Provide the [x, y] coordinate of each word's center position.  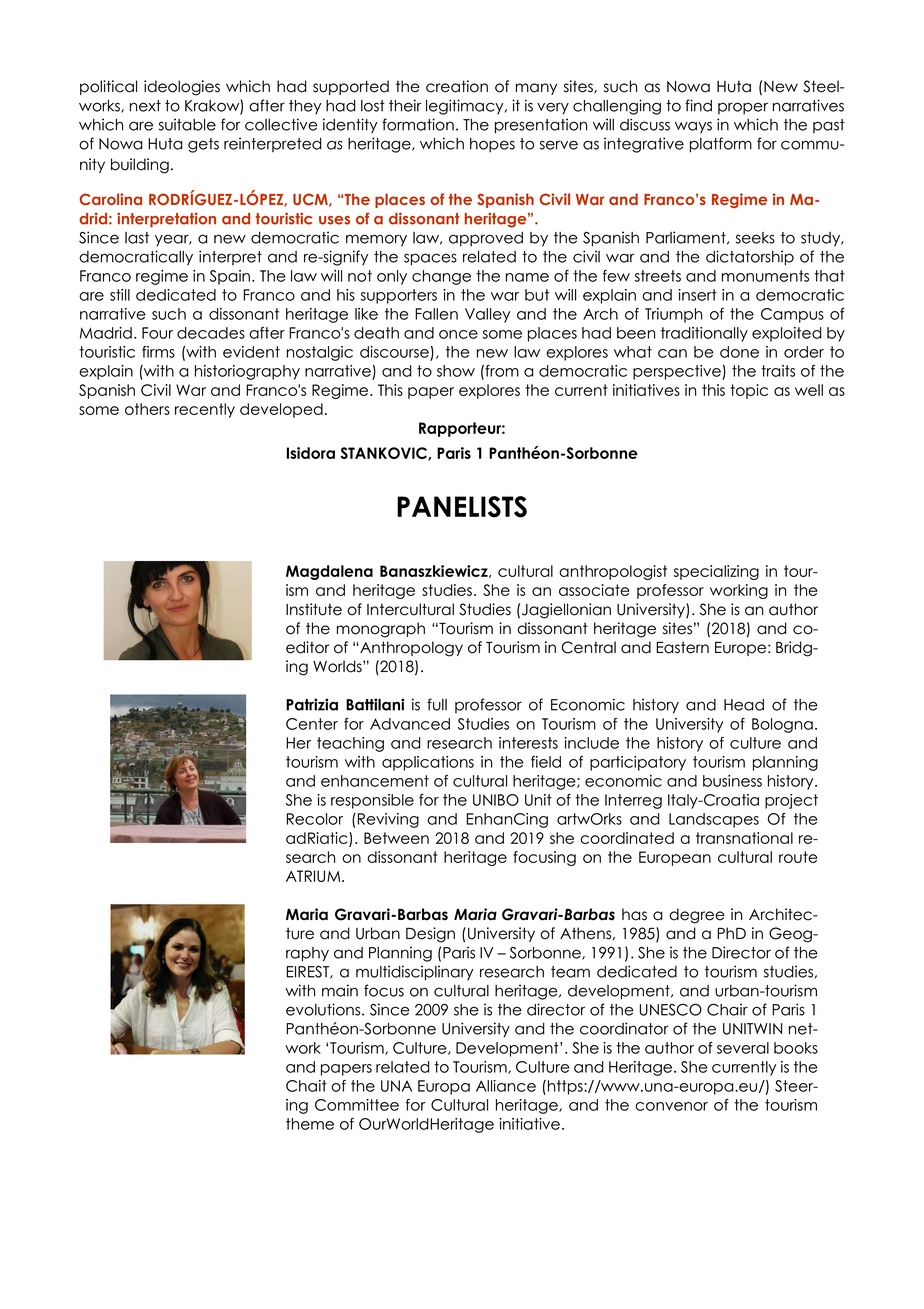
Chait [306, 1086]
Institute [314, 609]
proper [743, 108]
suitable [187, 124]
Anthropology [410, 649]
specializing [716, 572]
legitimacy [466, 107]
